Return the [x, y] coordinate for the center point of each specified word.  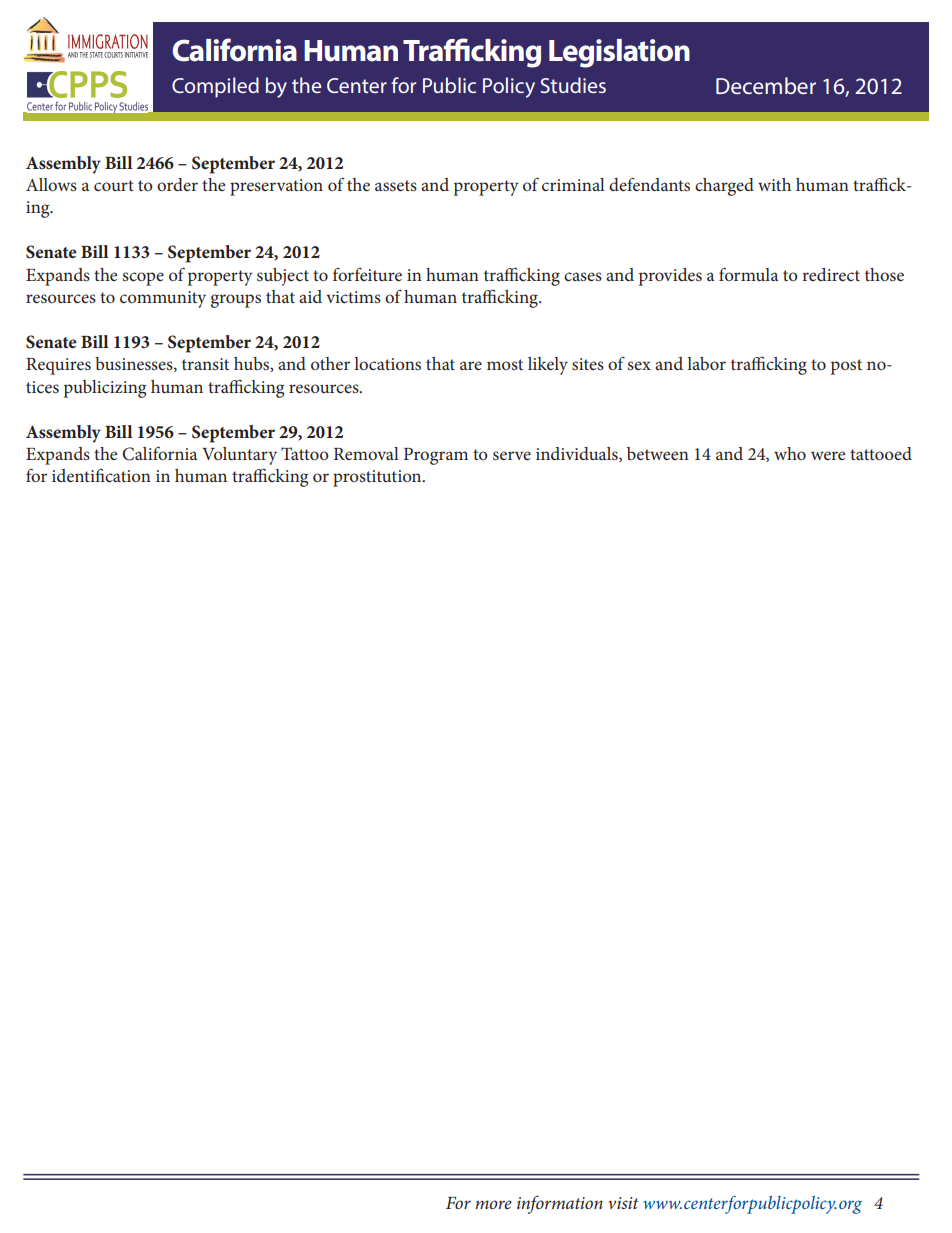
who [790, 453]
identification [101, 475]
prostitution [378, 478]
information [560, 1204]
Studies [573, 85]
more [493, 1204]
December [766, 85]
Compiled [215, 87]
